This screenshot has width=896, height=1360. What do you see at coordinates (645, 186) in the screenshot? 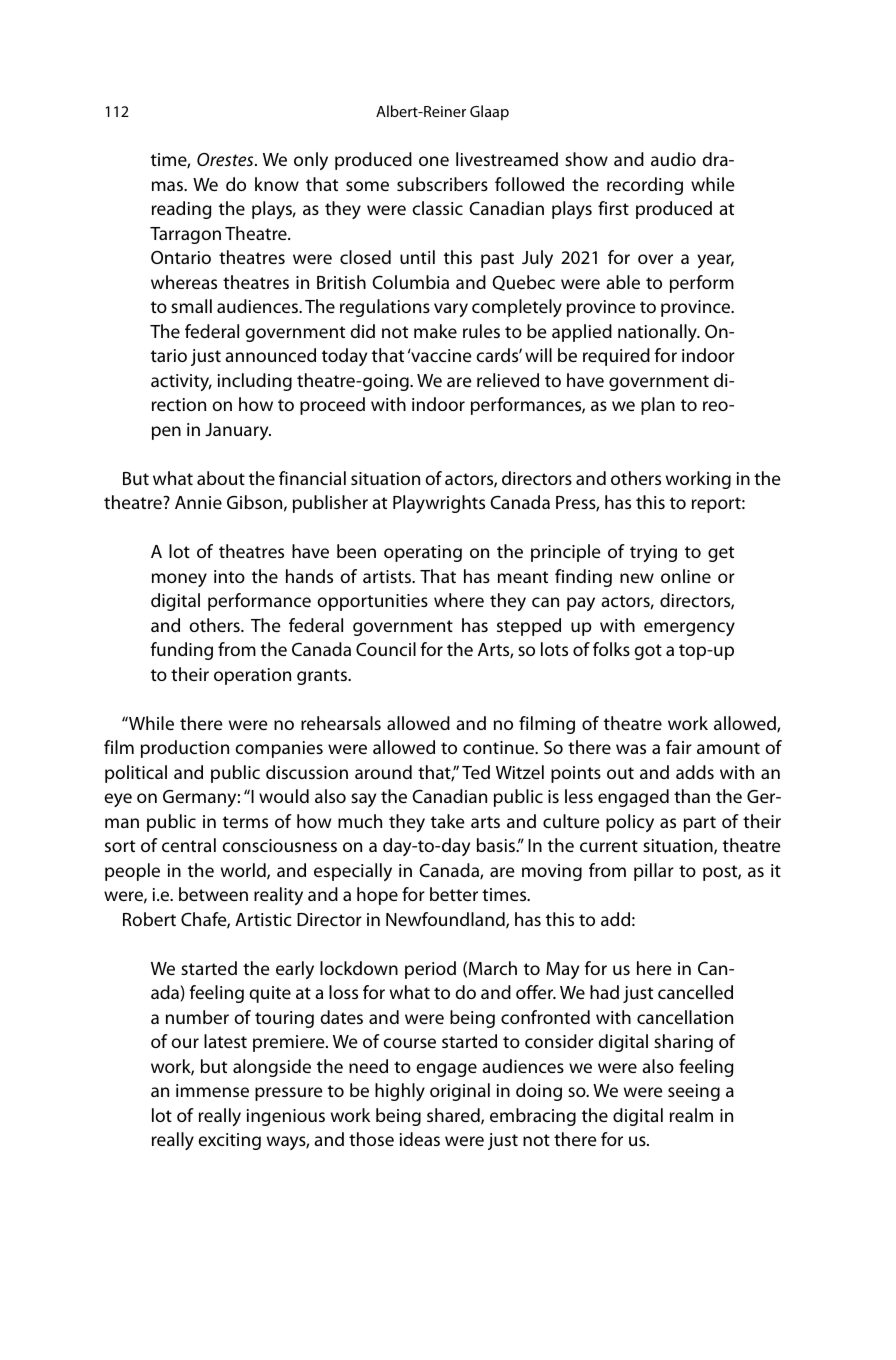
I see `recording` at bounding box center [645, 186].
